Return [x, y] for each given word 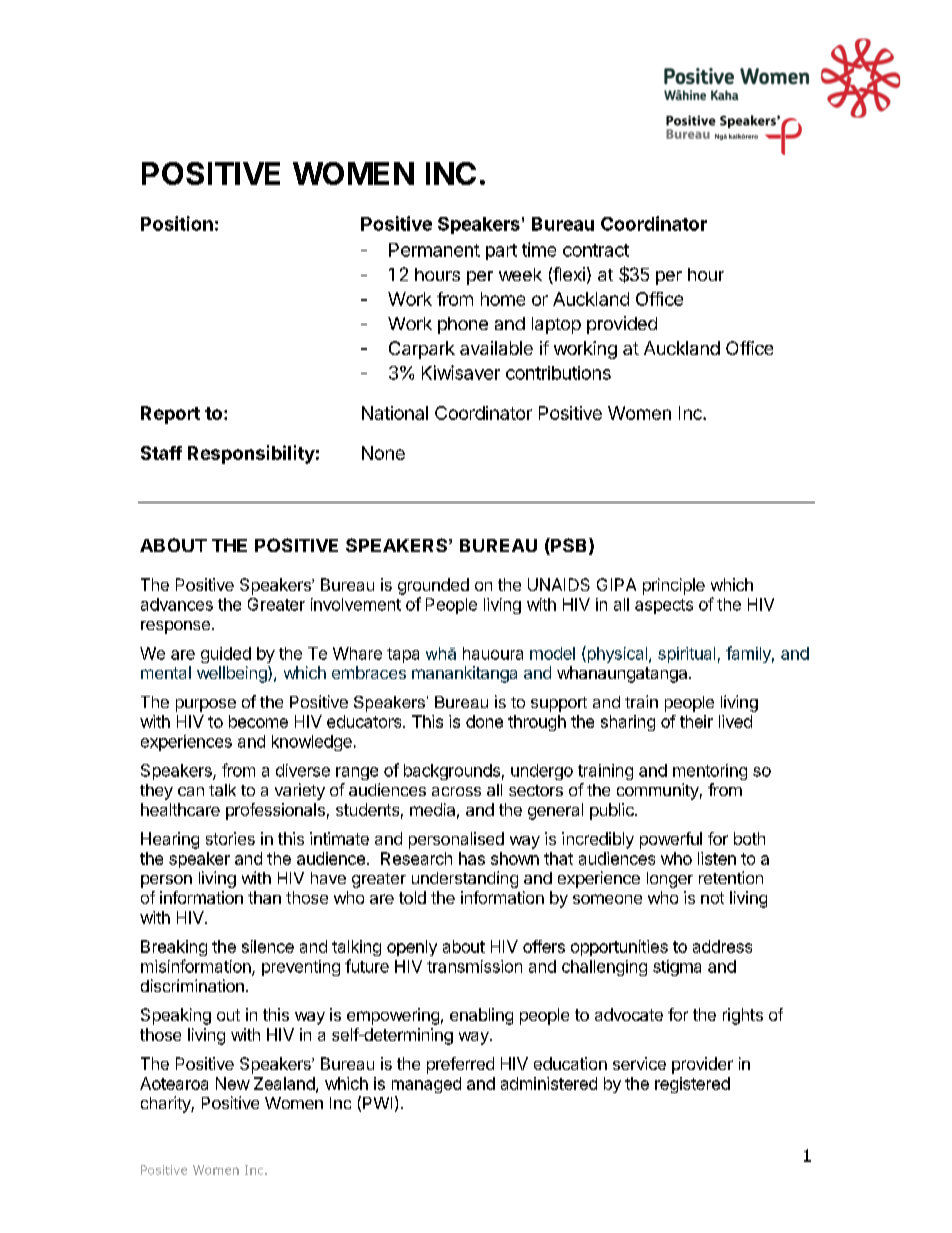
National [395, 413]
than [264, 897]
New [233, 1083]
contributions [558, 373]
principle [674, 586]
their [696, 721]
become [258, 721]
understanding [465, 879]
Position [177, 223]
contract [596, 250]
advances [177, 604]
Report [170, 415]
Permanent [434, 250]
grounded [433, 586]
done [484, 721]
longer [670, 880]
